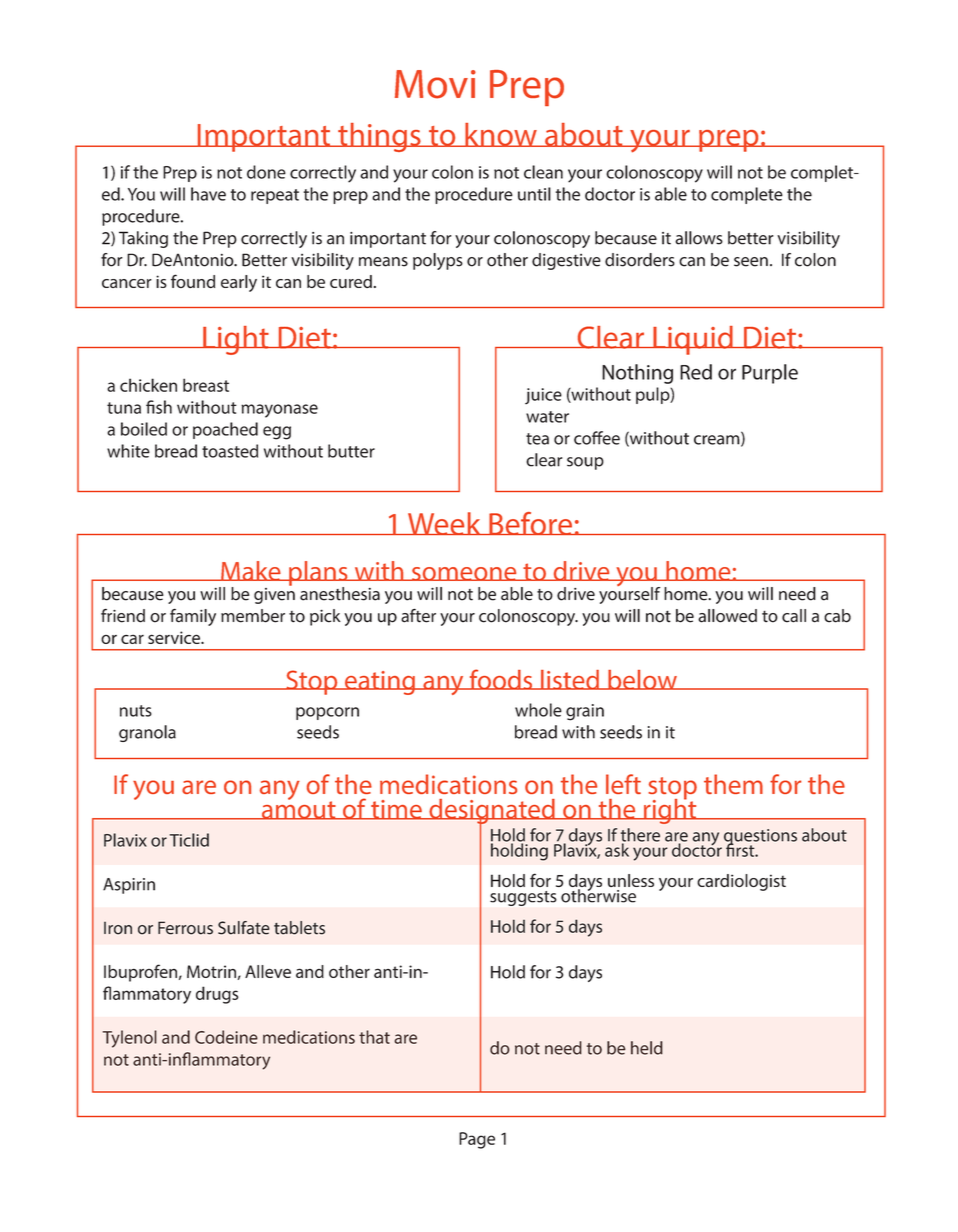  I want to click on designated, so click(492, 812).
